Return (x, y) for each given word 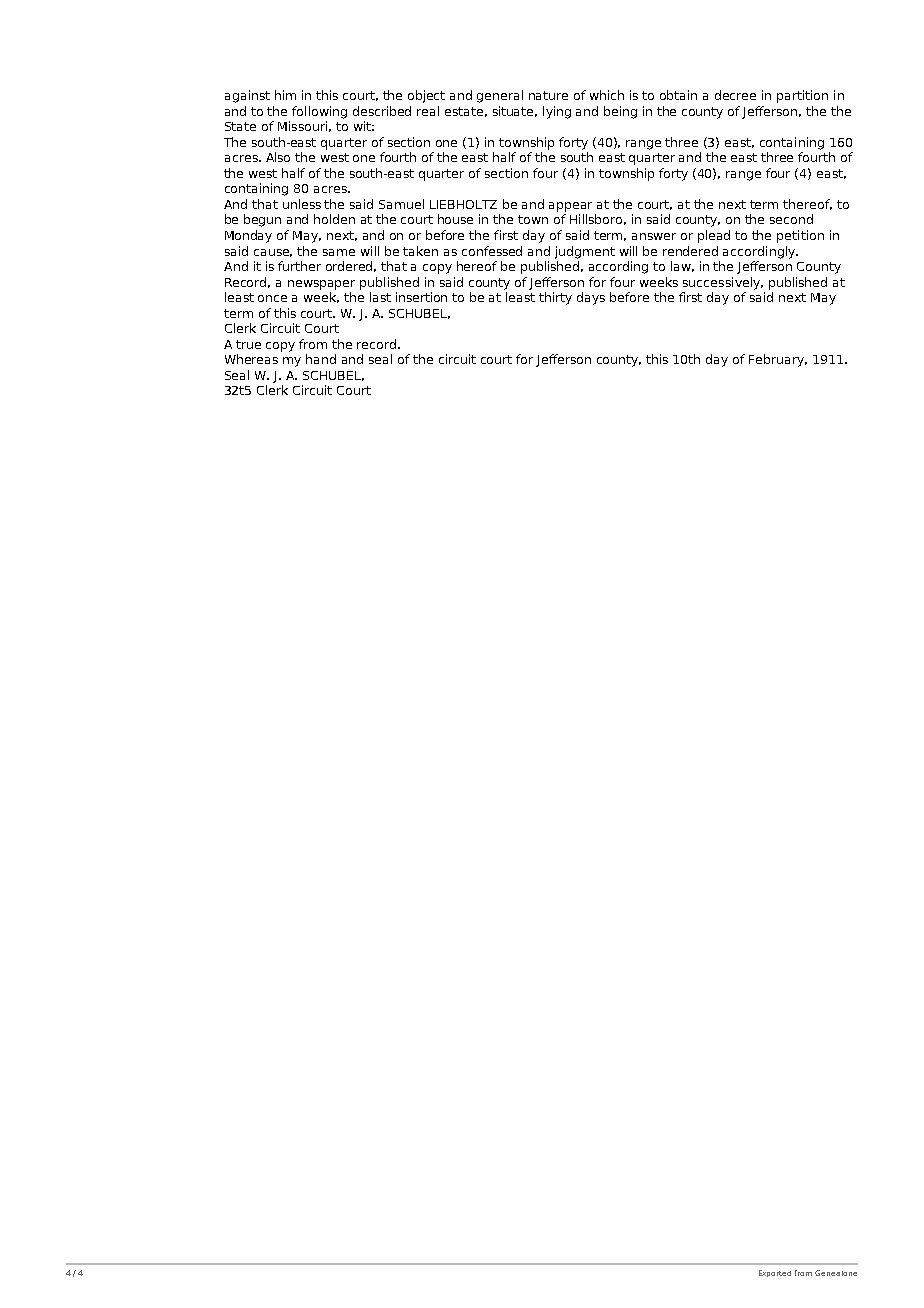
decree (735, 95)
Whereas (251, 359)
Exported (775, 1273)
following (319, 112)
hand (321, 359)
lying (557, 112)
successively (723, 283)
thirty (555, 298)
